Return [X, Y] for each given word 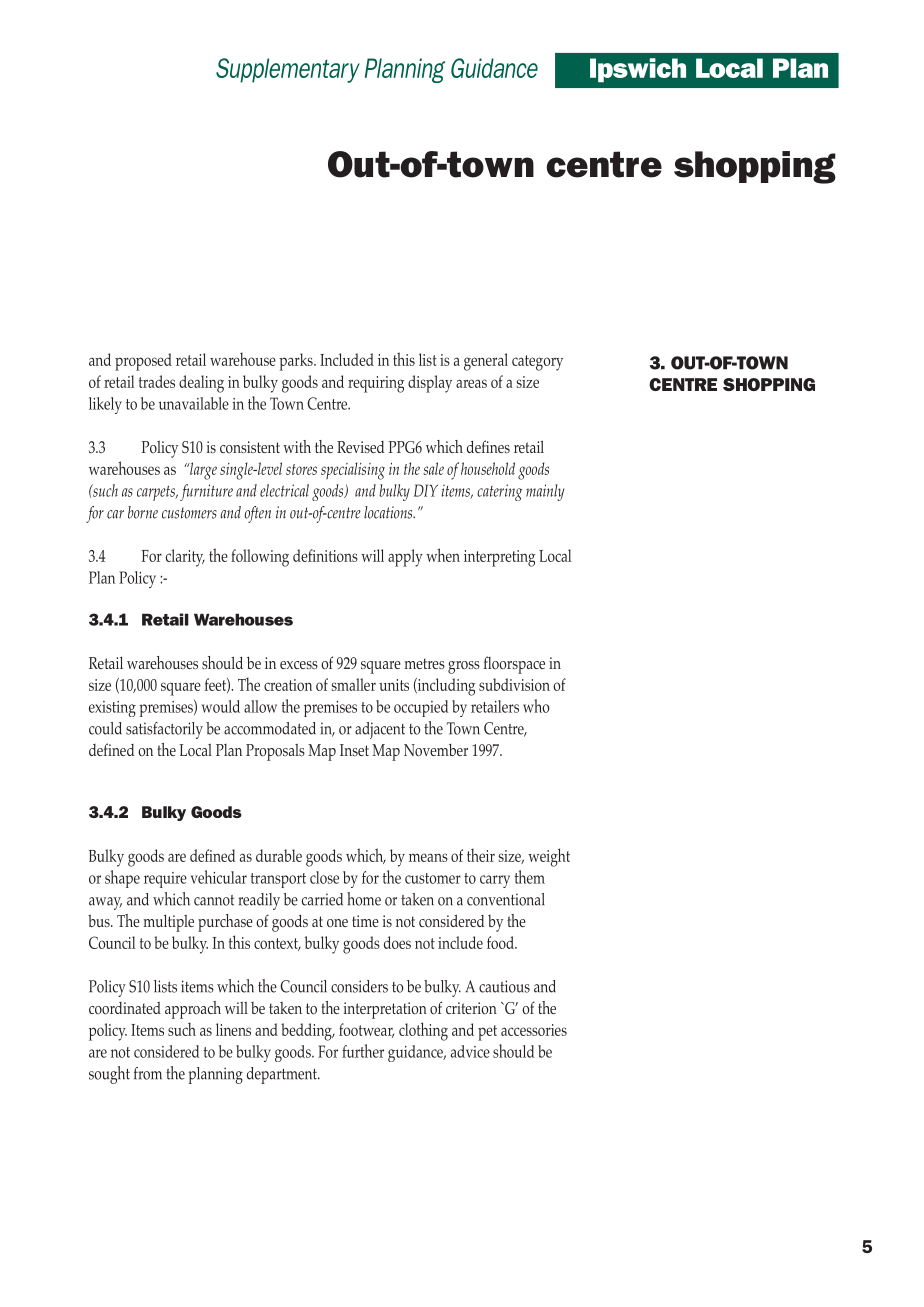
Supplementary [288, 70]
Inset [354, 750]
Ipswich [638, 70]
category [537, 363]
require [165, 880]
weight [549, 857]
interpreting [500, 558]
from [148, 1073]
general [486, 362]
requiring [376, 384]
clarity [185, 558]
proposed [143, 362]
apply [405, 558]
